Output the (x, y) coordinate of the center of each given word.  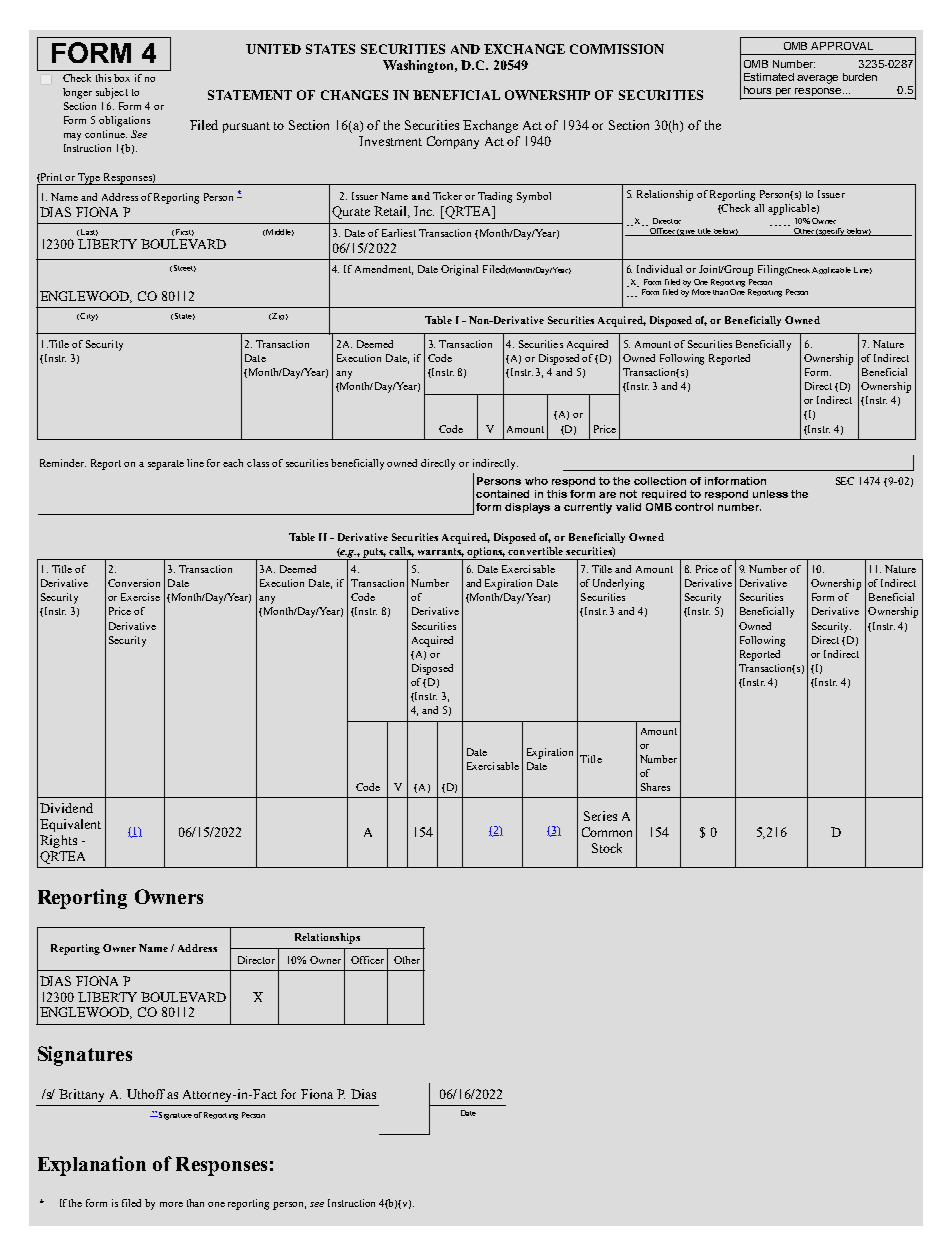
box (122, 78)
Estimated (769, 77)
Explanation (92, 1166)
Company (453, 142)
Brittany (81, 1095)
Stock (607, 848)
